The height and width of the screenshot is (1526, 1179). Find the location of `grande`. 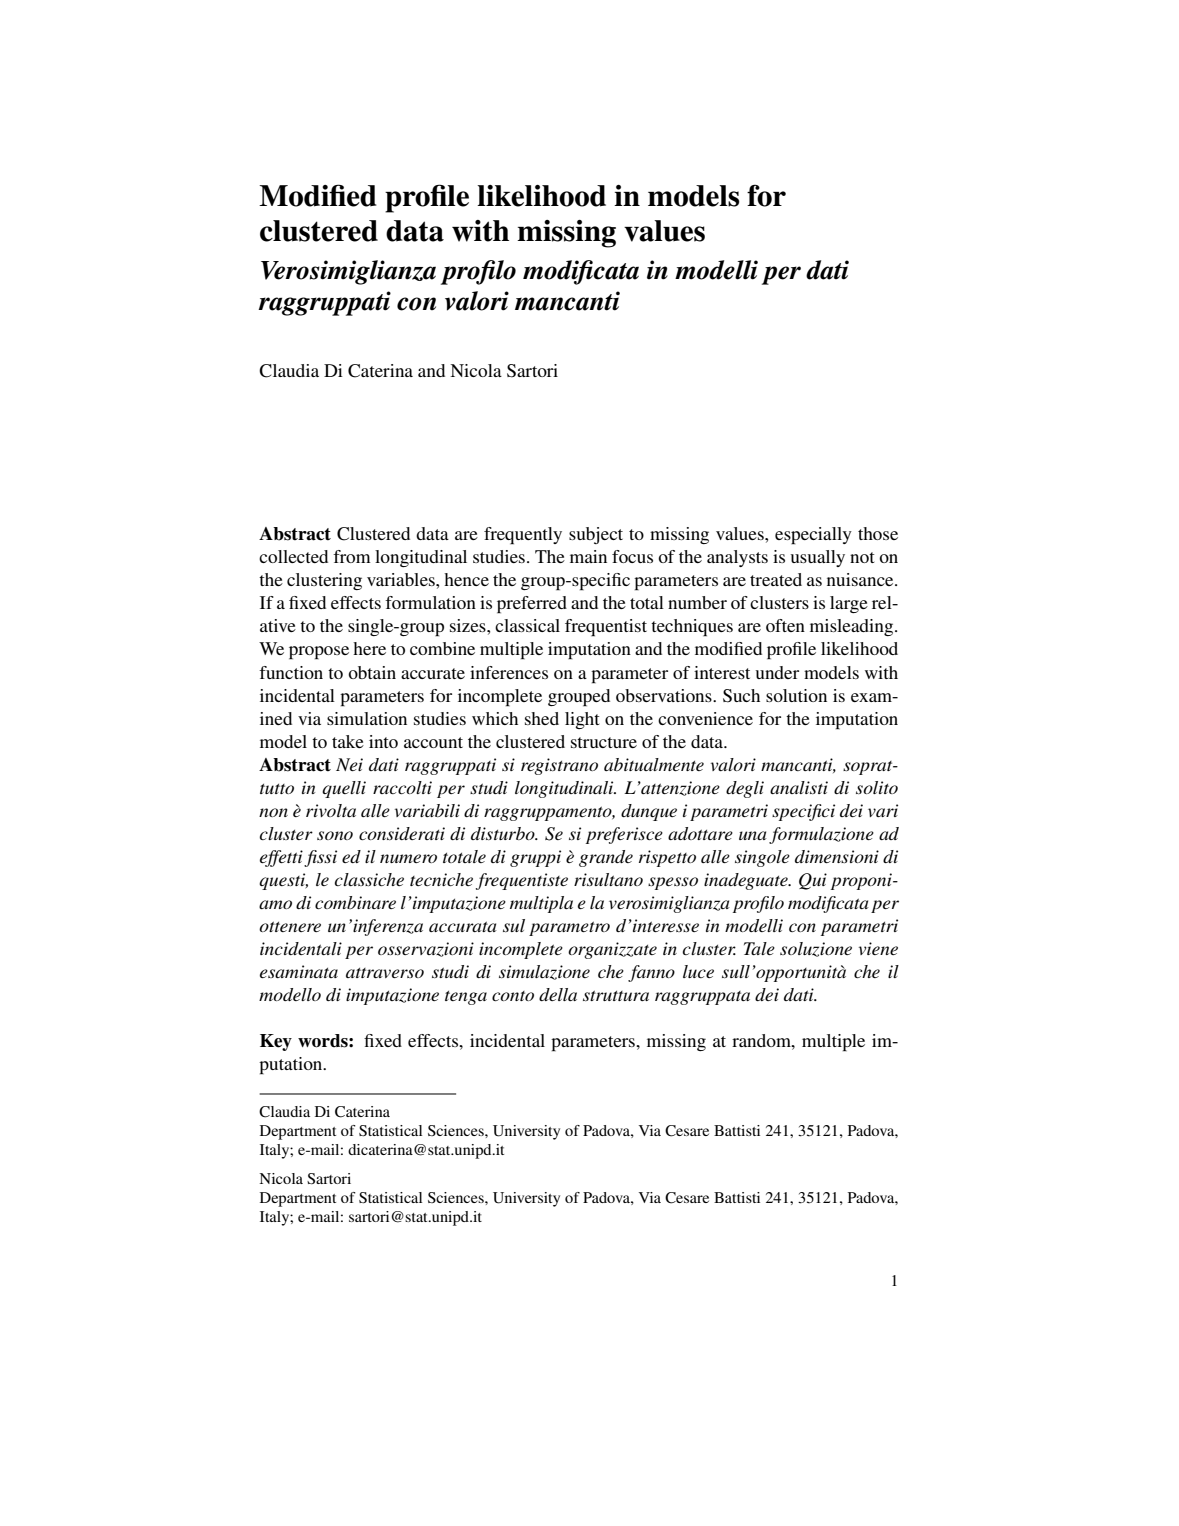

grande is located at coordinates (606, 858).
